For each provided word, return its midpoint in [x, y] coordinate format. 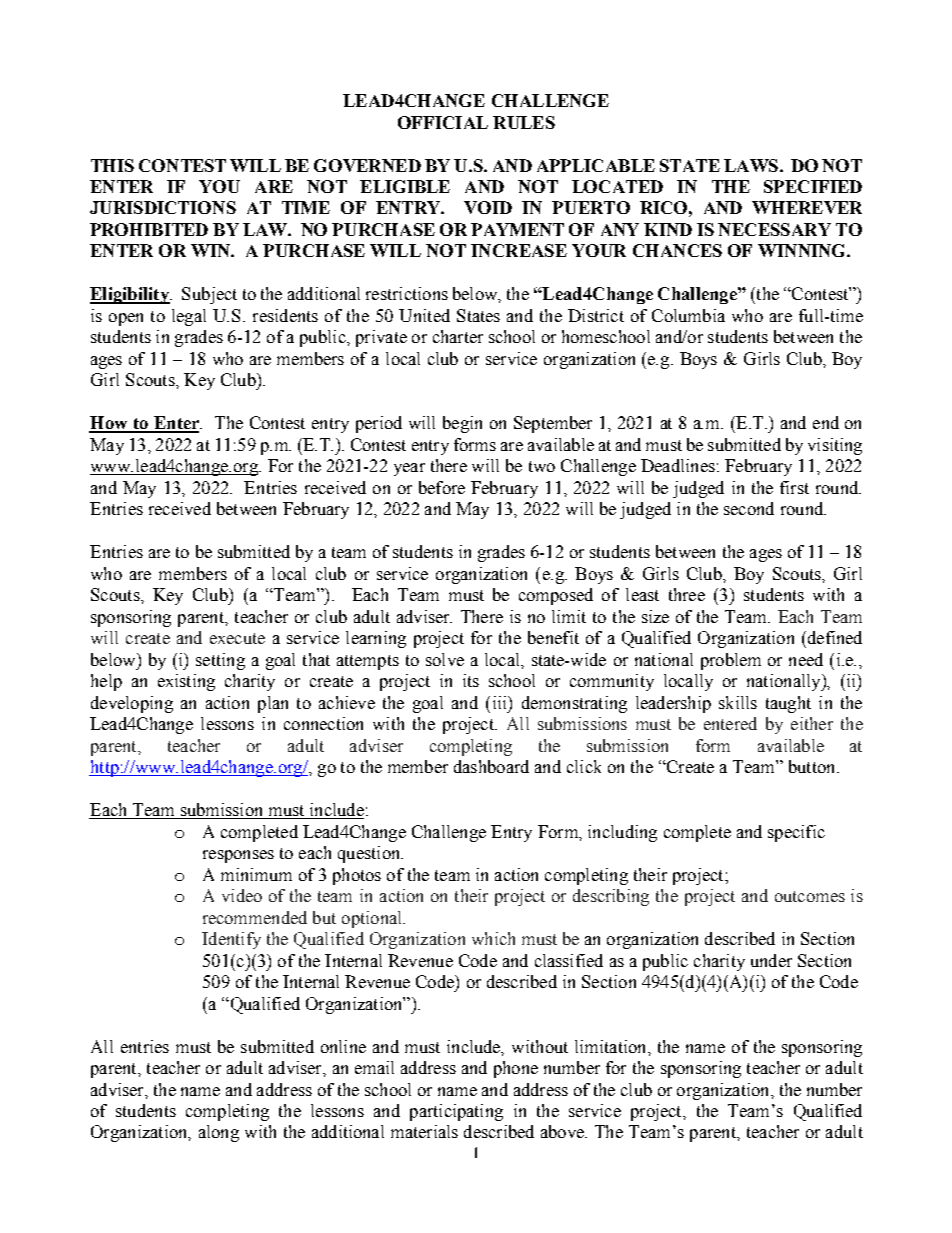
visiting [835, 446]
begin [462, 424]
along [219, 1133]
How [109, 424]
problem [731, 661]
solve [445, 659]
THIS [112, 165]
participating [456, 1112]
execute [237, 638]
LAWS [751, 165]
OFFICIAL [443, 122]
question [370, 854]
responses [238, 856]
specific [796, 833]
